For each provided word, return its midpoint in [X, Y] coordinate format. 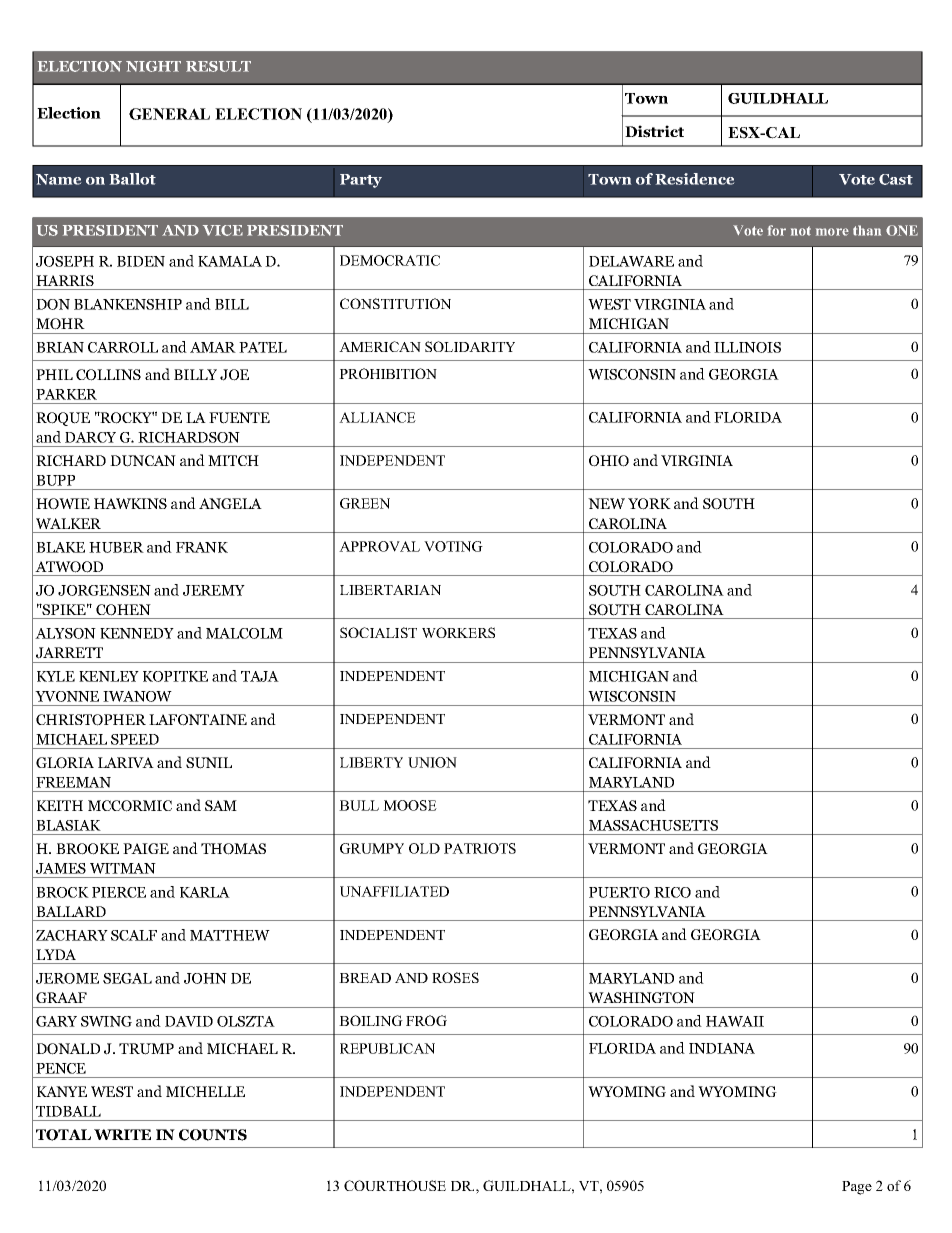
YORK [649, 504]
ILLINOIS [747, 347]
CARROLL [123, 347]
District [654, 131]
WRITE [122, 1134]
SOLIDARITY [470, 346]
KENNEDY [137, 633]
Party [361, 181]
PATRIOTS [480, 848]
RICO [672, 892]
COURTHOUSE [395, 1185]
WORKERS [458, 632]
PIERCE [119, 892]
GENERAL [169, 114]
